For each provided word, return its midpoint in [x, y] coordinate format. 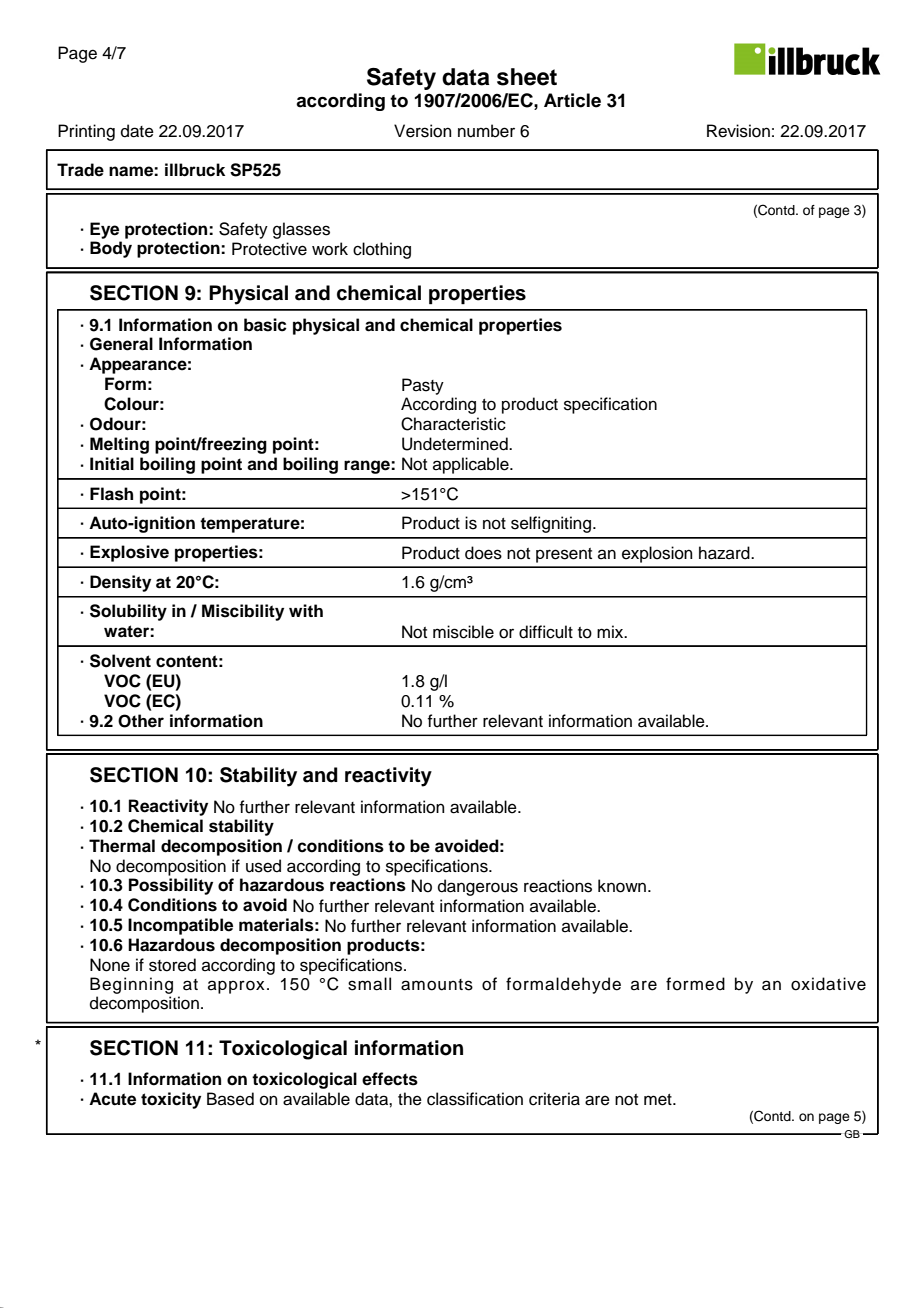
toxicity [171, 1100]
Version [423, 131]
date [137, 131]
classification [475, 1099]
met [659, 1100]
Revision [738, 131]
